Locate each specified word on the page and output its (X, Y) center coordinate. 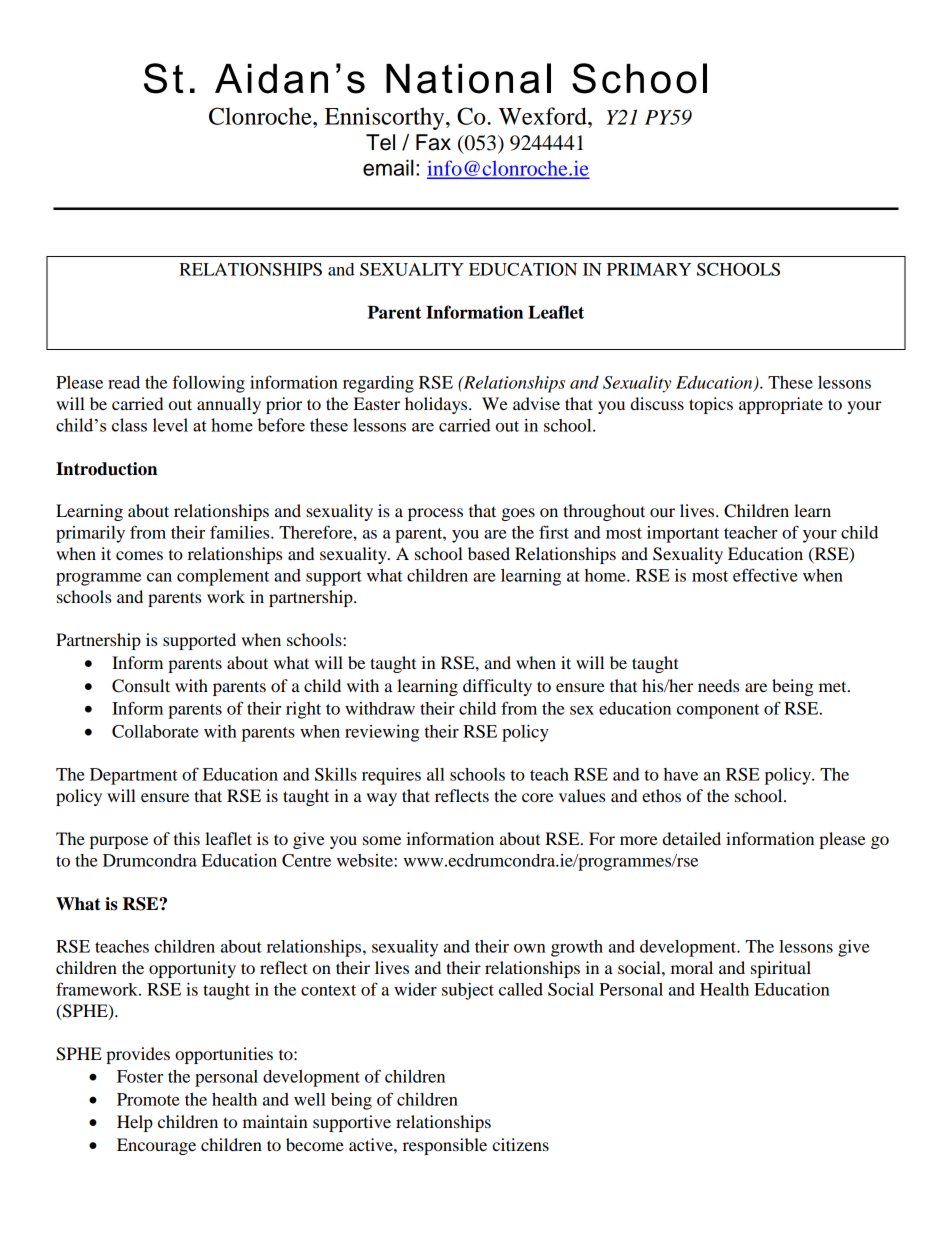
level (170, 425)
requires (391, 776)
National (468, 78)
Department (134, 776)
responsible (445, 1146)
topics (711, 405)
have (681, 774)
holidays (437, 405)
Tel (380, 142)
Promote (148, 1099)
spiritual (781, 969)
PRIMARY (649, 269)
